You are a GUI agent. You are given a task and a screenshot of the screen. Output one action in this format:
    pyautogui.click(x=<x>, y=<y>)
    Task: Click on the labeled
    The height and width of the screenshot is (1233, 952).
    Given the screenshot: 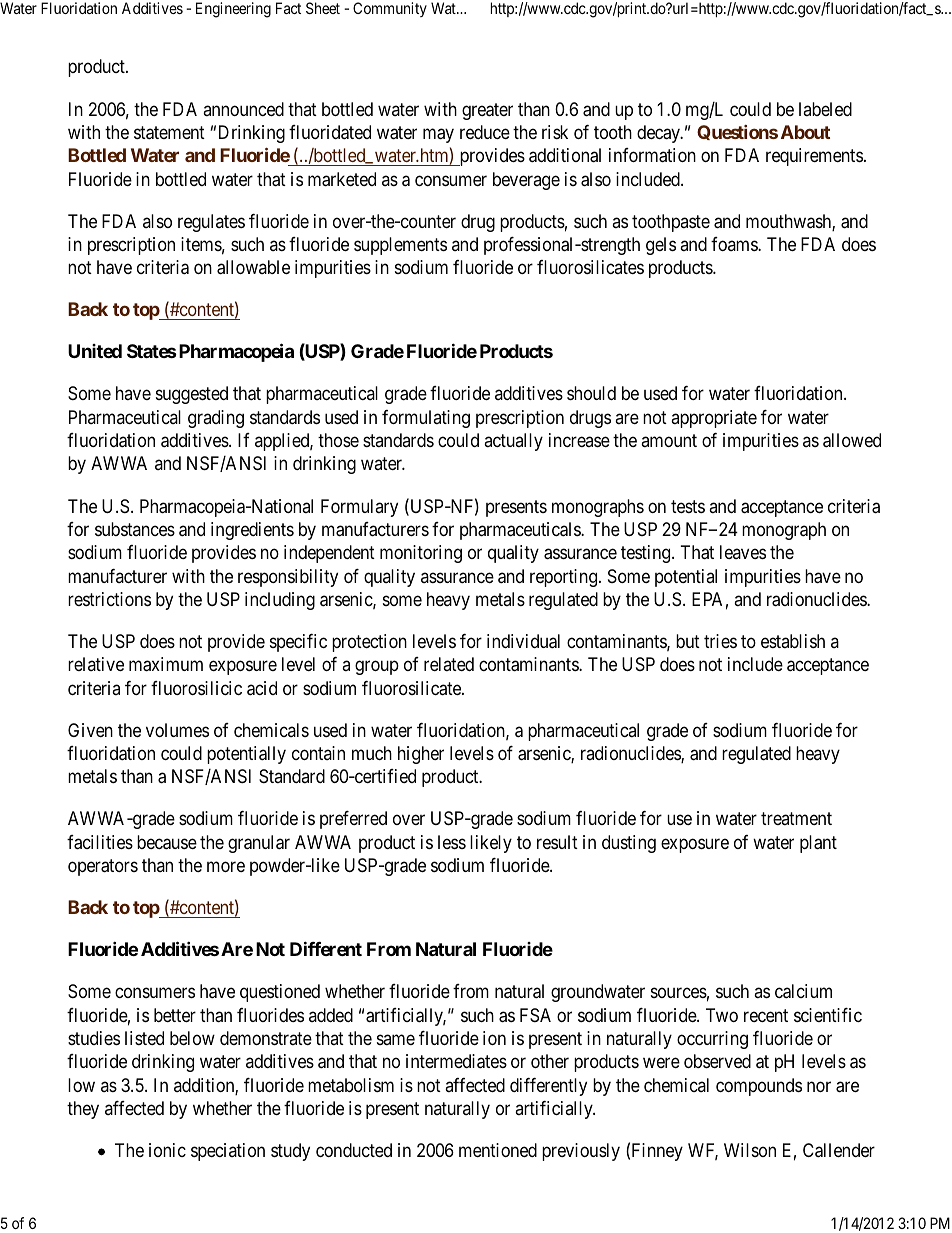 What is the action you would take?
    pyautogui.click(x=825, y=109)
